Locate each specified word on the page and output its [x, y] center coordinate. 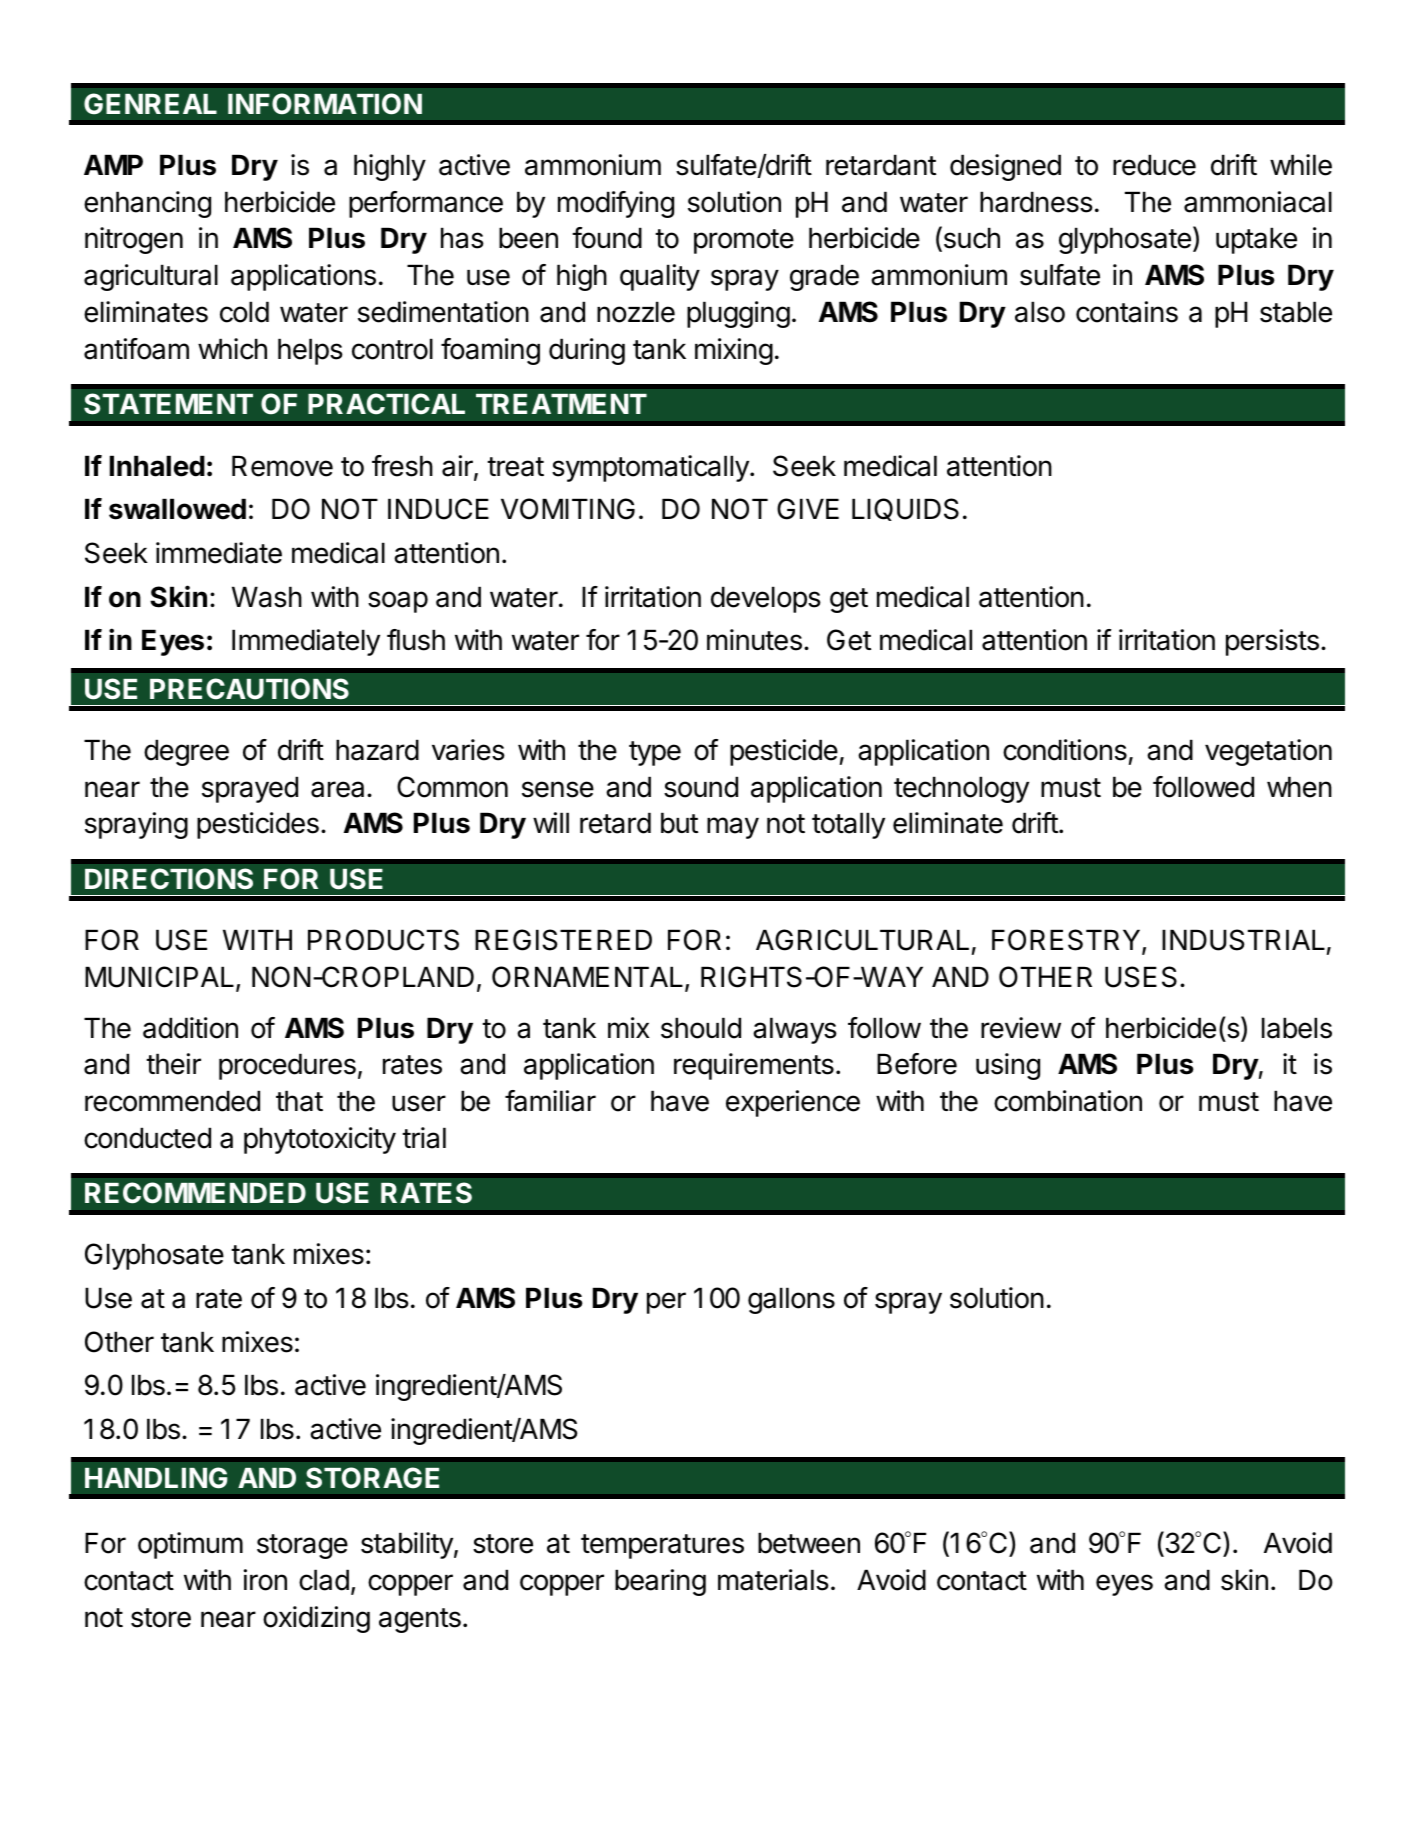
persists [1272, 642]
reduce [1154, 165]
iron [265, 1580]
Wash [267, 597]
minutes [754, 640]
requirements [754, 1066]
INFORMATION [325, 104]
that [299, 1101]
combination [1068, 1101]
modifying [616, 204]
